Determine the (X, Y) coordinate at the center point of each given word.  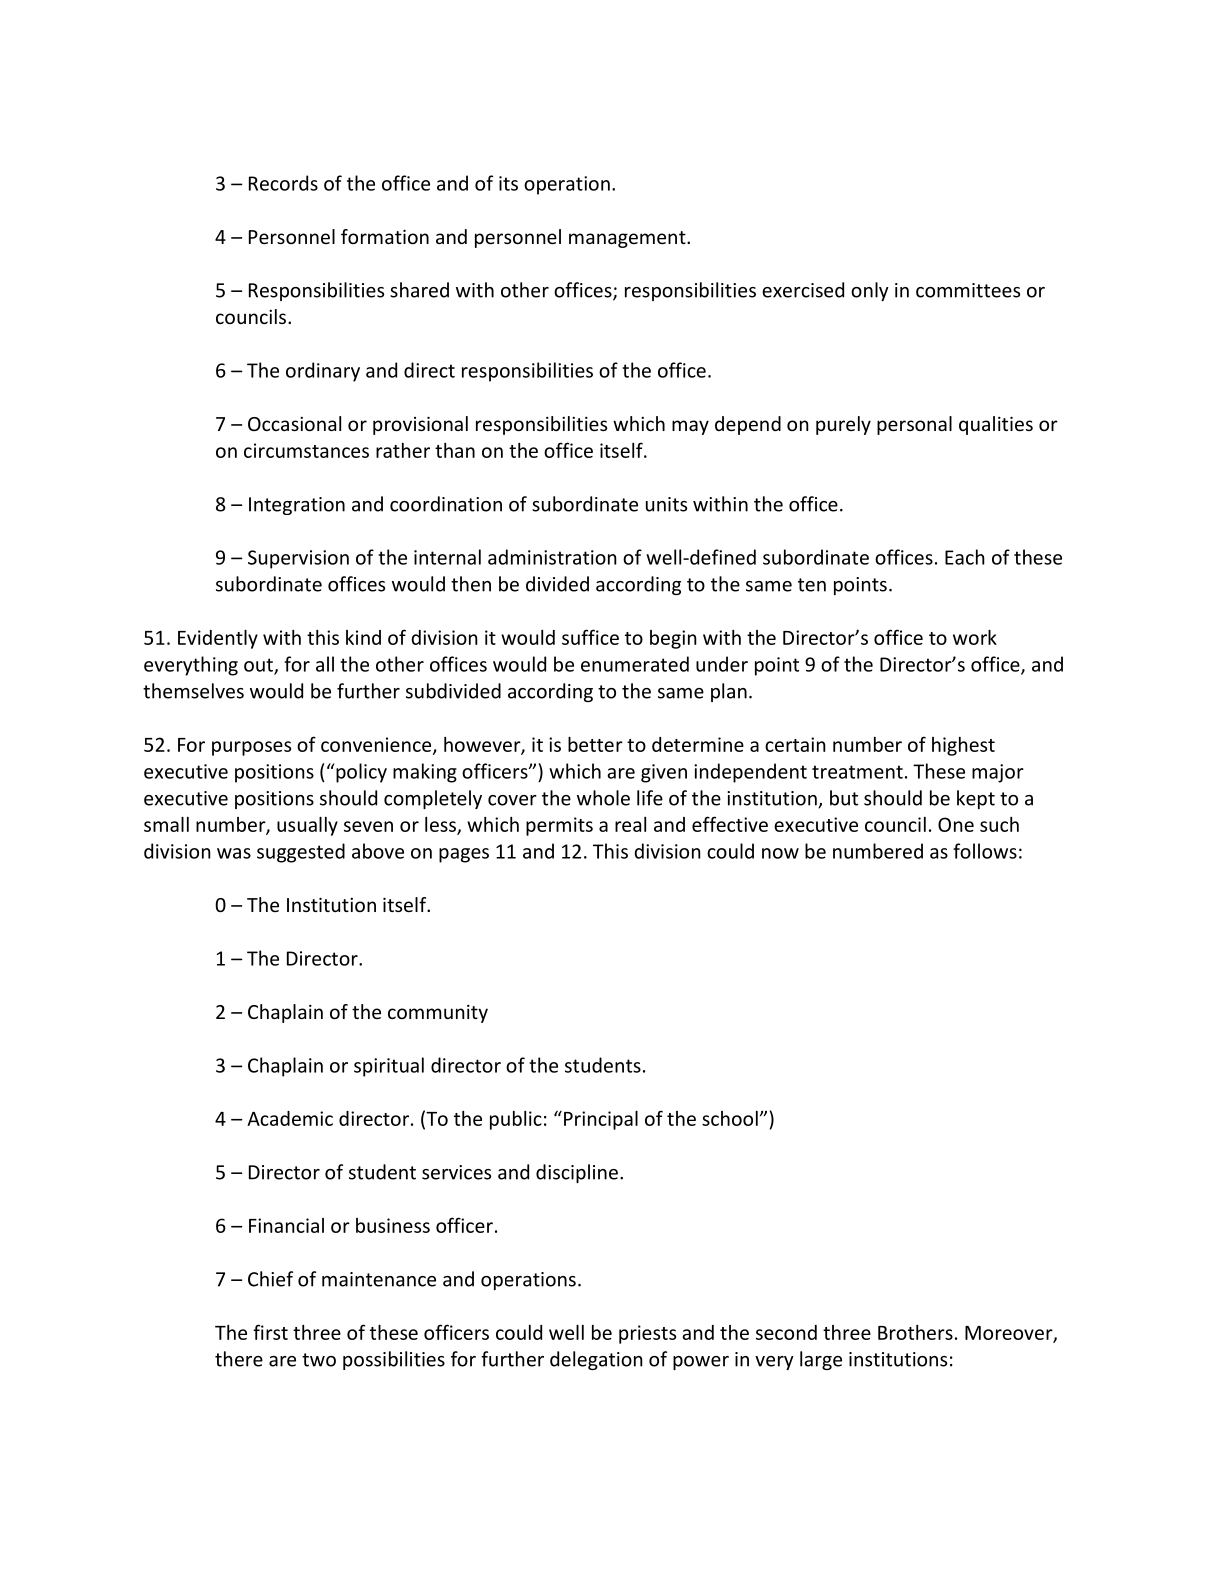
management (628, 239)
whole (603, 798)
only (870, 291)
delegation (596, 1360)
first (270, 1332)
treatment (857, 772)
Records (283, 183)
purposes (251, 748)
